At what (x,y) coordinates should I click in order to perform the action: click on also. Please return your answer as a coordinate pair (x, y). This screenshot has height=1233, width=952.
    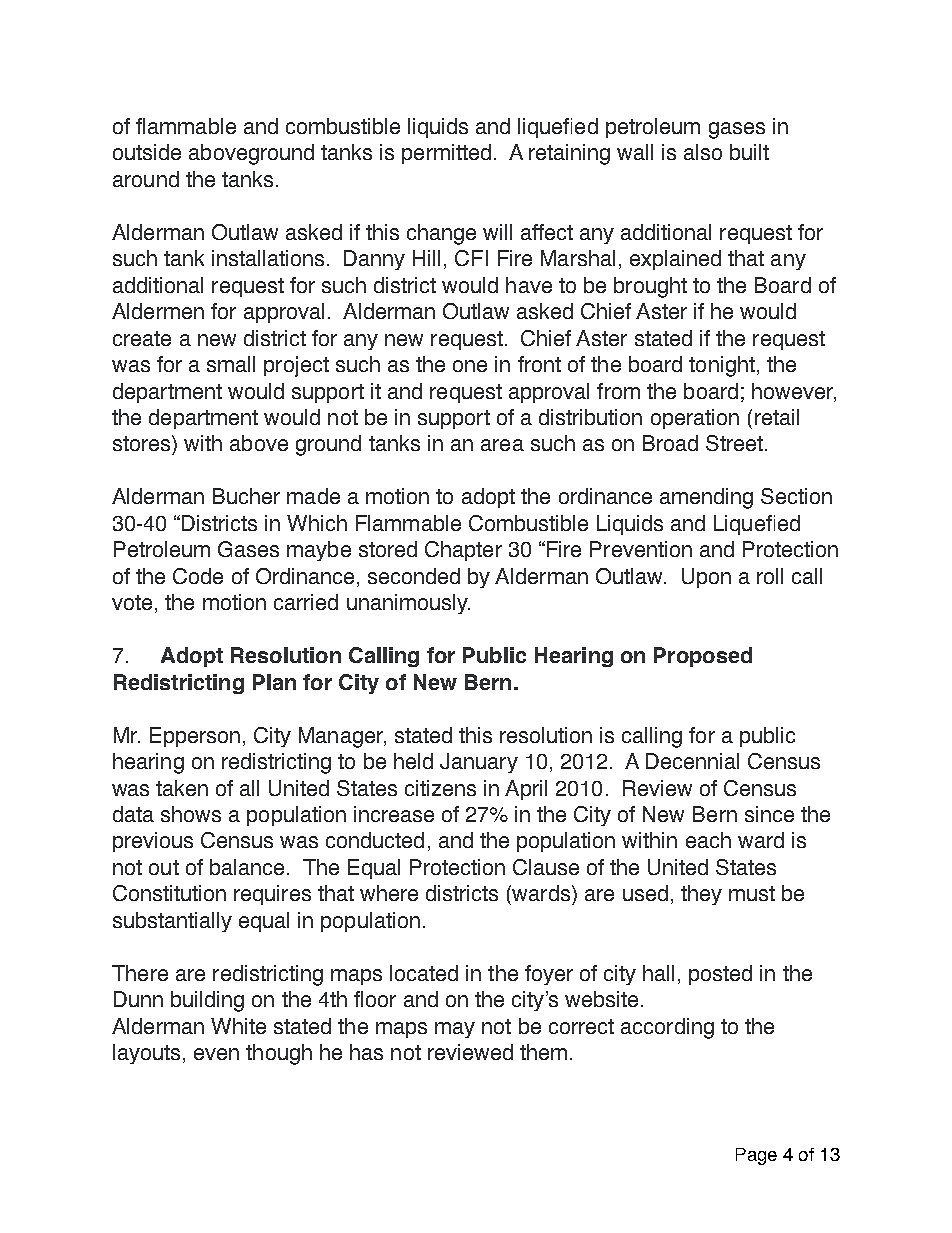
    Looking at the image, I should click on (703, 152).
